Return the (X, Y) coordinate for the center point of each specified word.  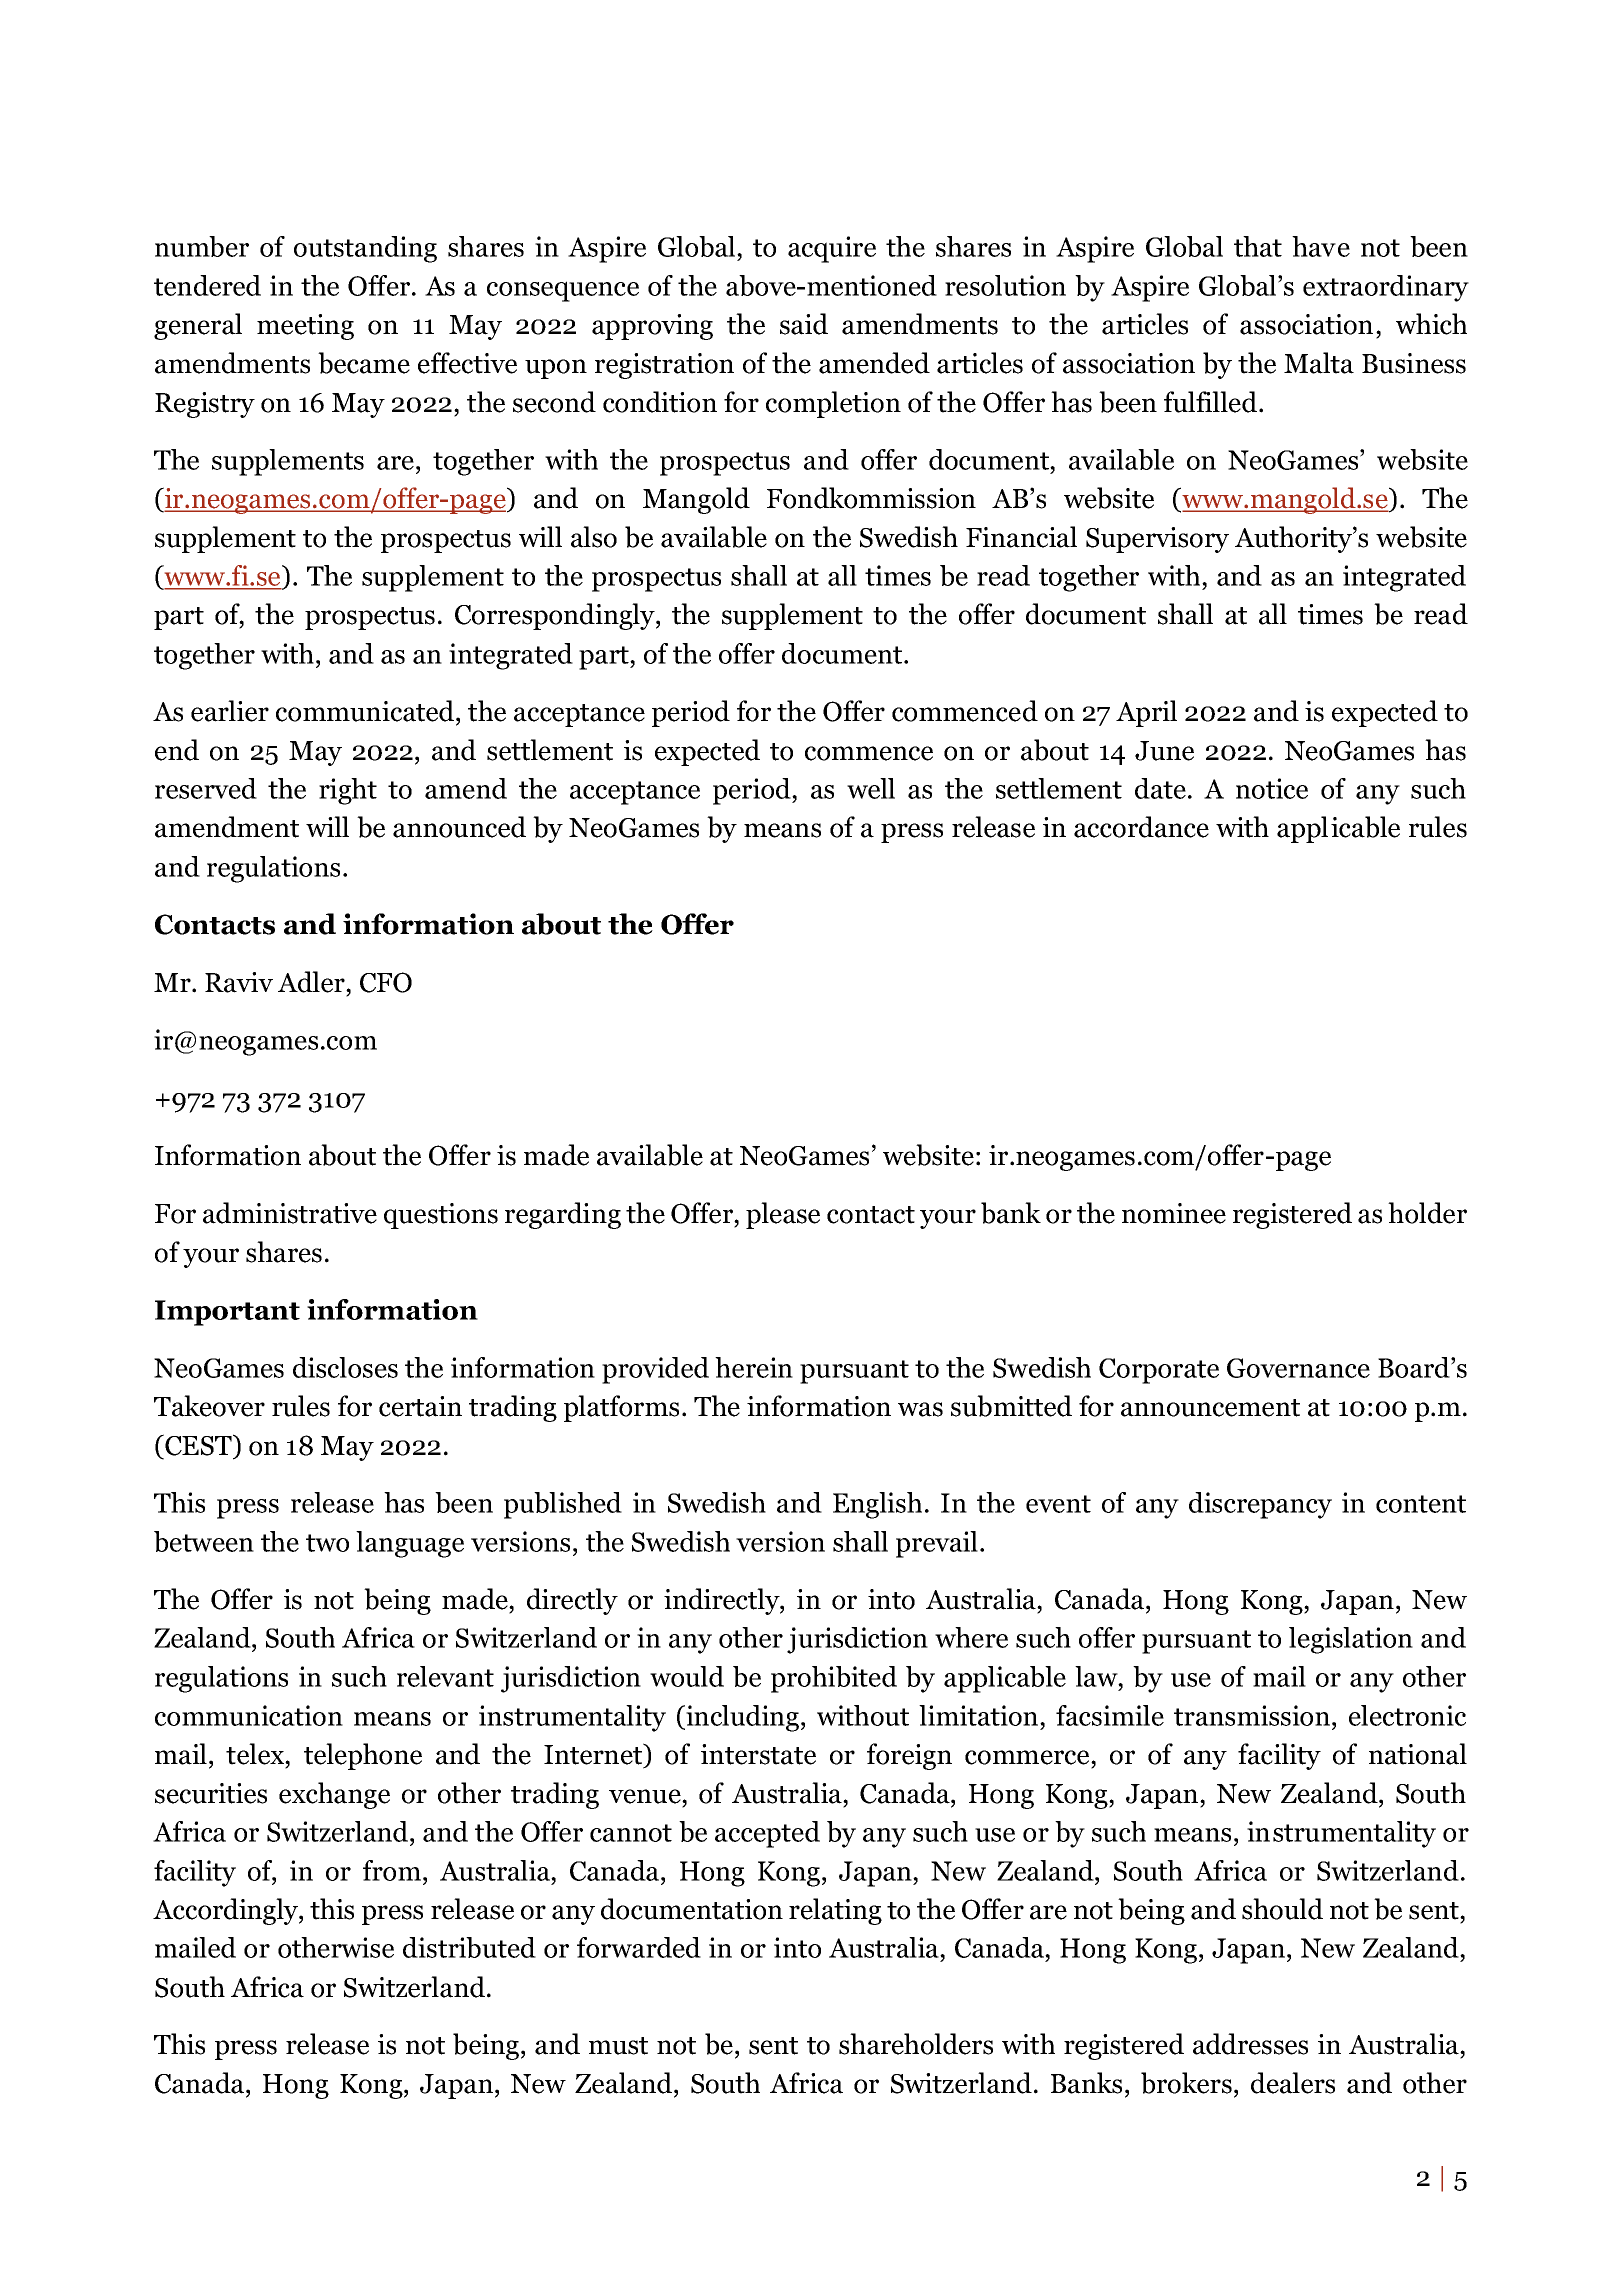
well (871, 788)
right (348, 791)
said (804, 324)
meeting (305, 327)
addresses (1250, 2044)
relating (835, 1911)
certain (420, 1406)
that (1258, 246)
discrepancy (1260, 1505)
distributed (469, 1947)
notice (1272, 788)
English (877, 1505)
